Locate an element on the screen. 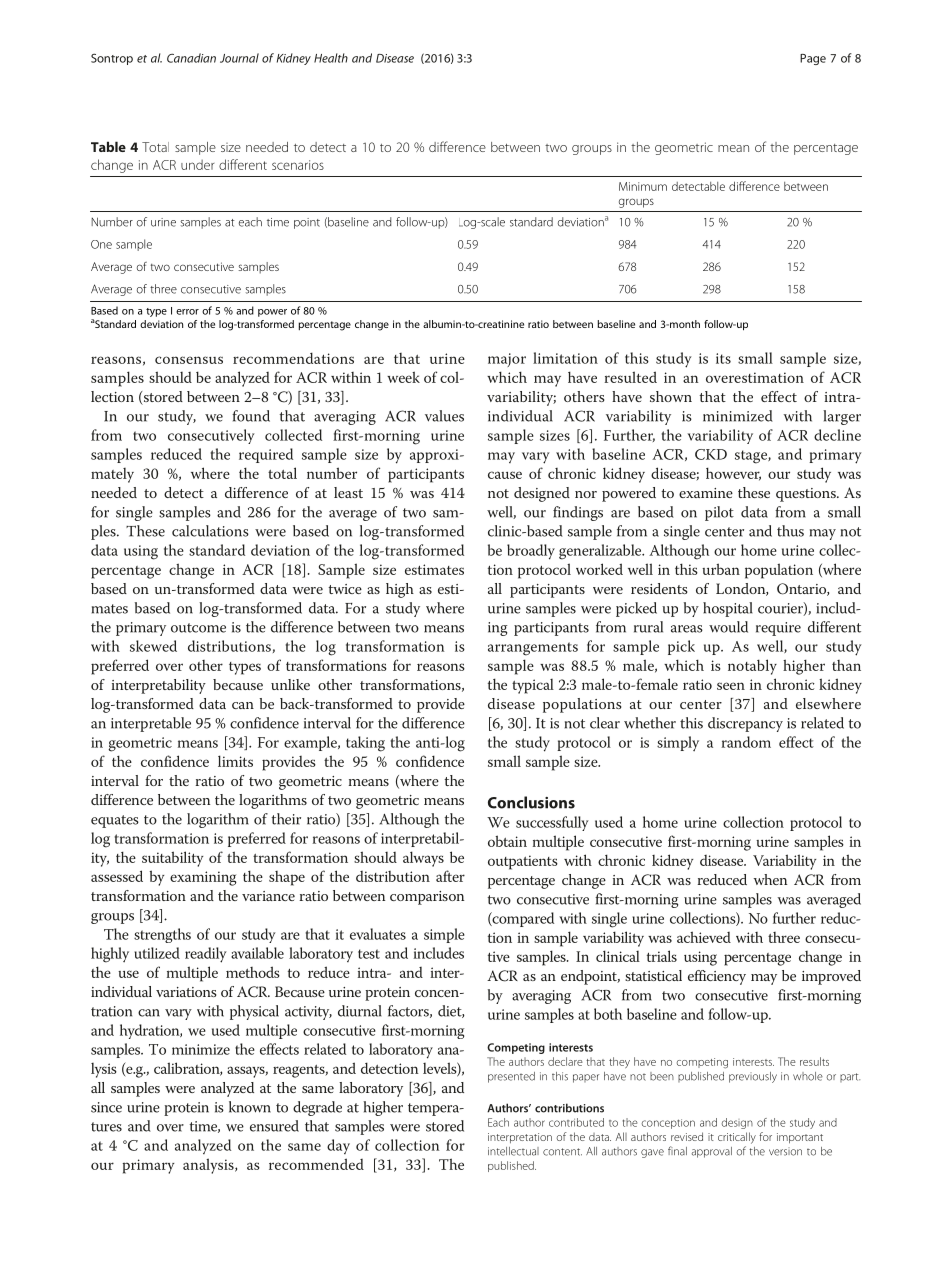 The width and height of the screenshot is (952, 1265). critically is located at coordinates (737, 1138).
